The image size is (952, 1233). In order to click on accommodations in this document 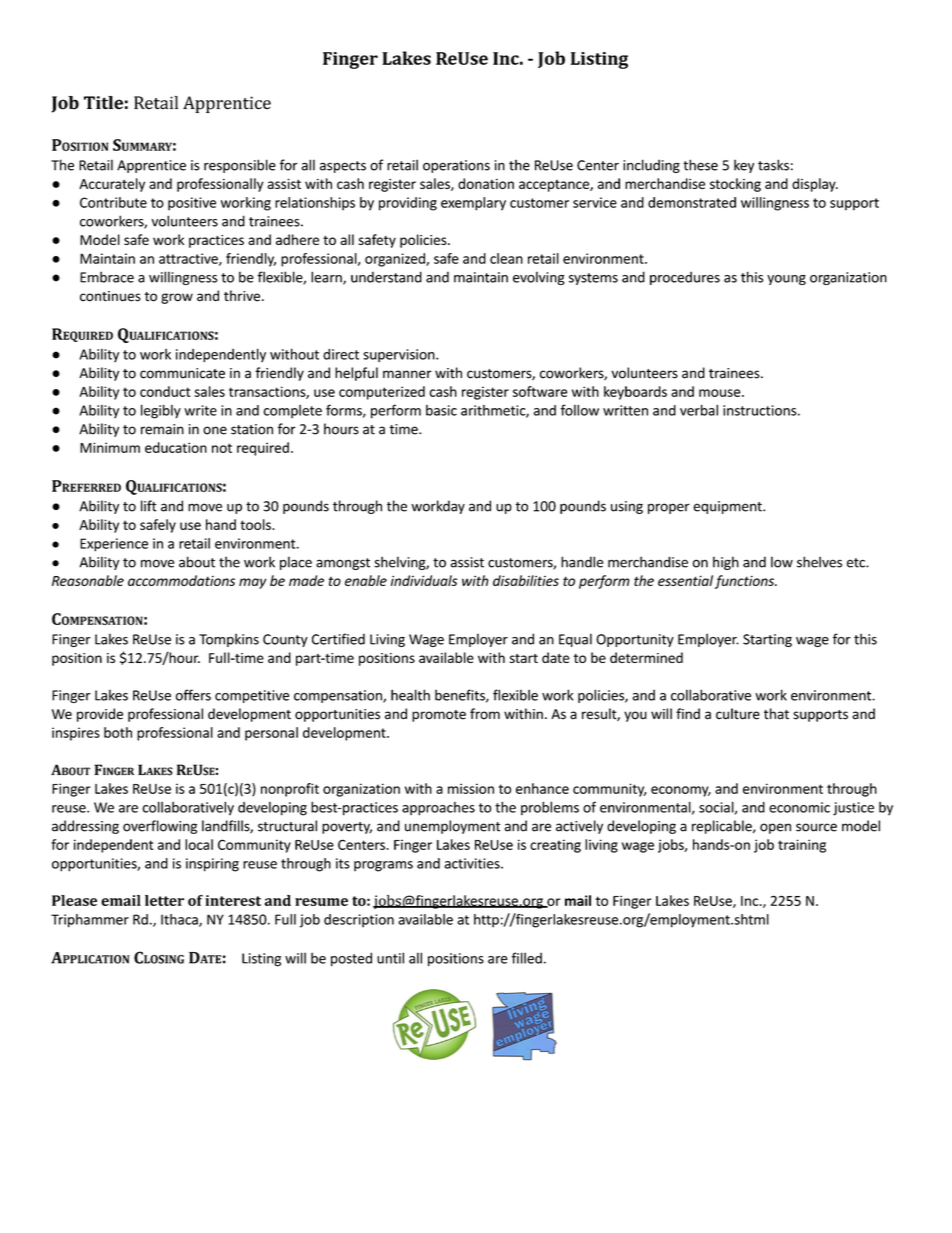, I will do `click(181, 580)`.
